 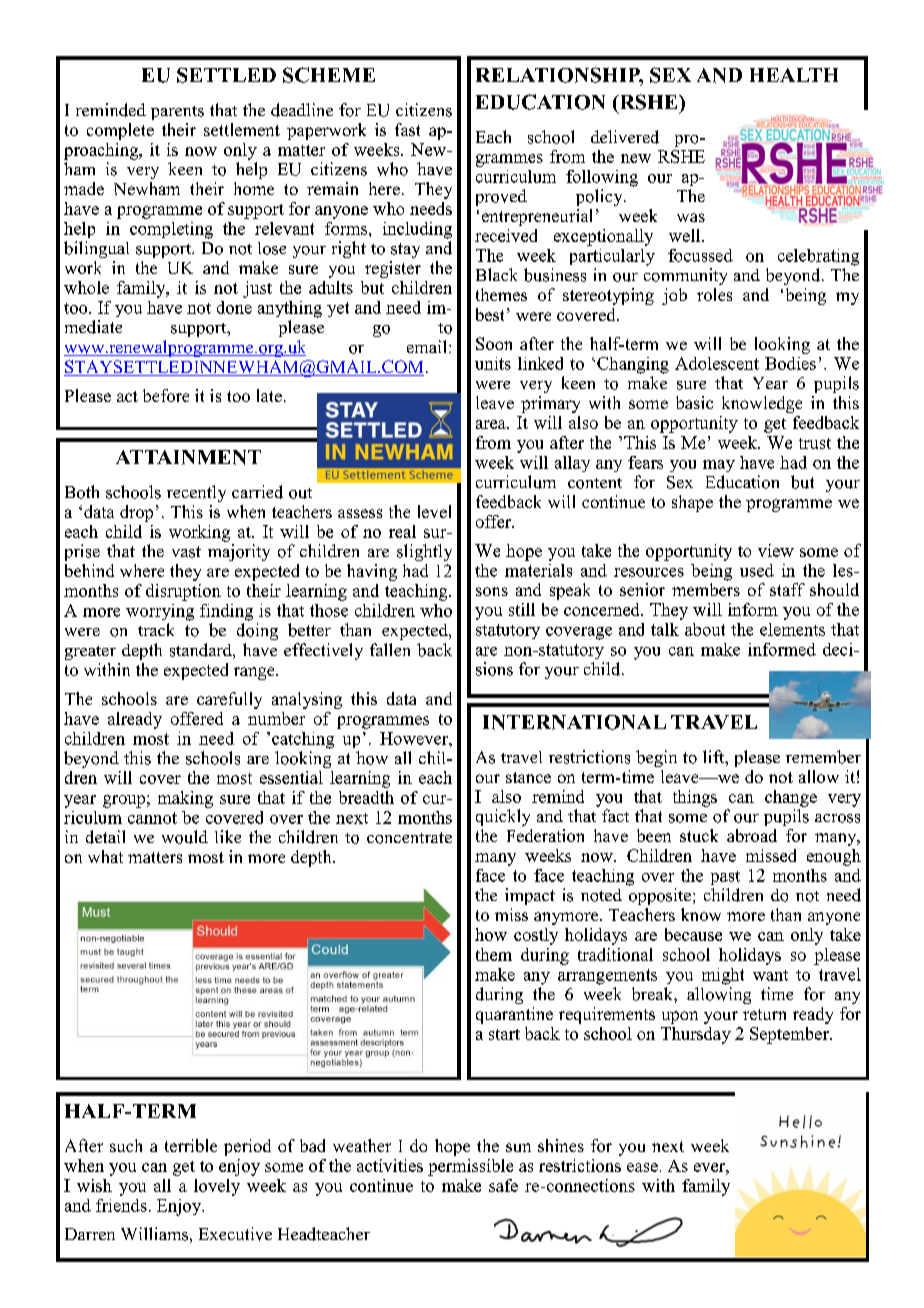 I want to click on lovely, so click(x=217, y=1187).
